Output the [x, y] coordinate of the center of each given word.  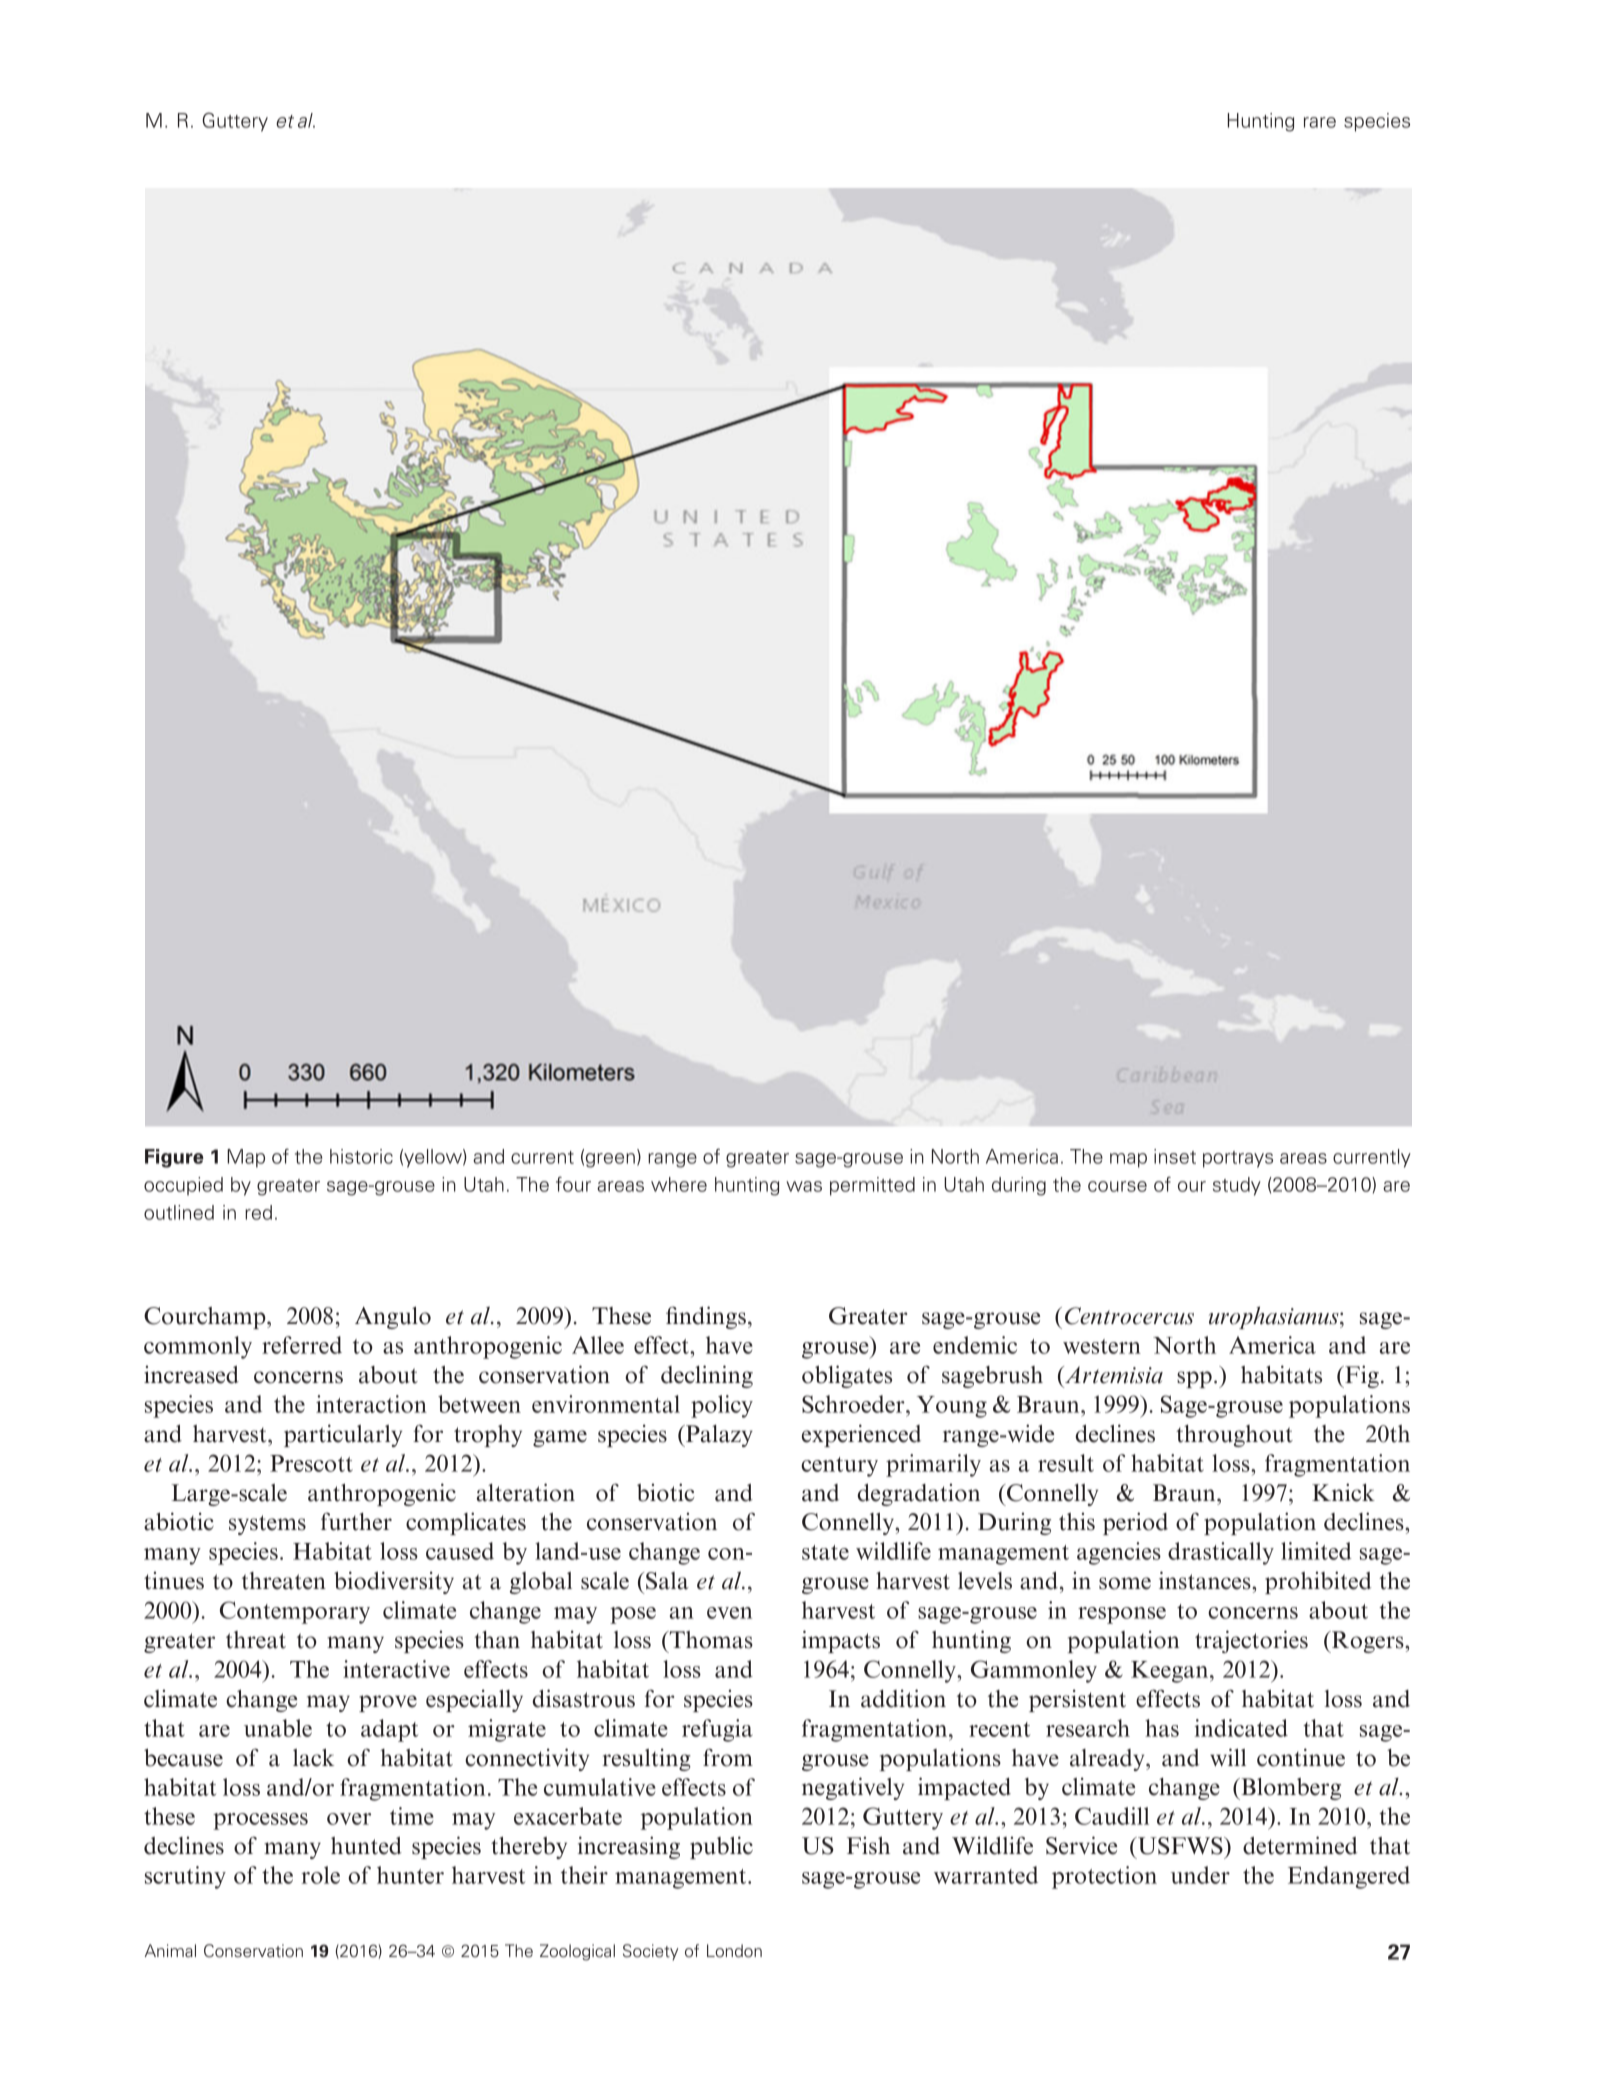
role [320, 1875]
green [610, 1160]
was [804, 1186]
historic [361, 1156]
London [734, 1951]
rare [1320, 122]
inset [1175, 1156]
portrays [1238, 1159]
